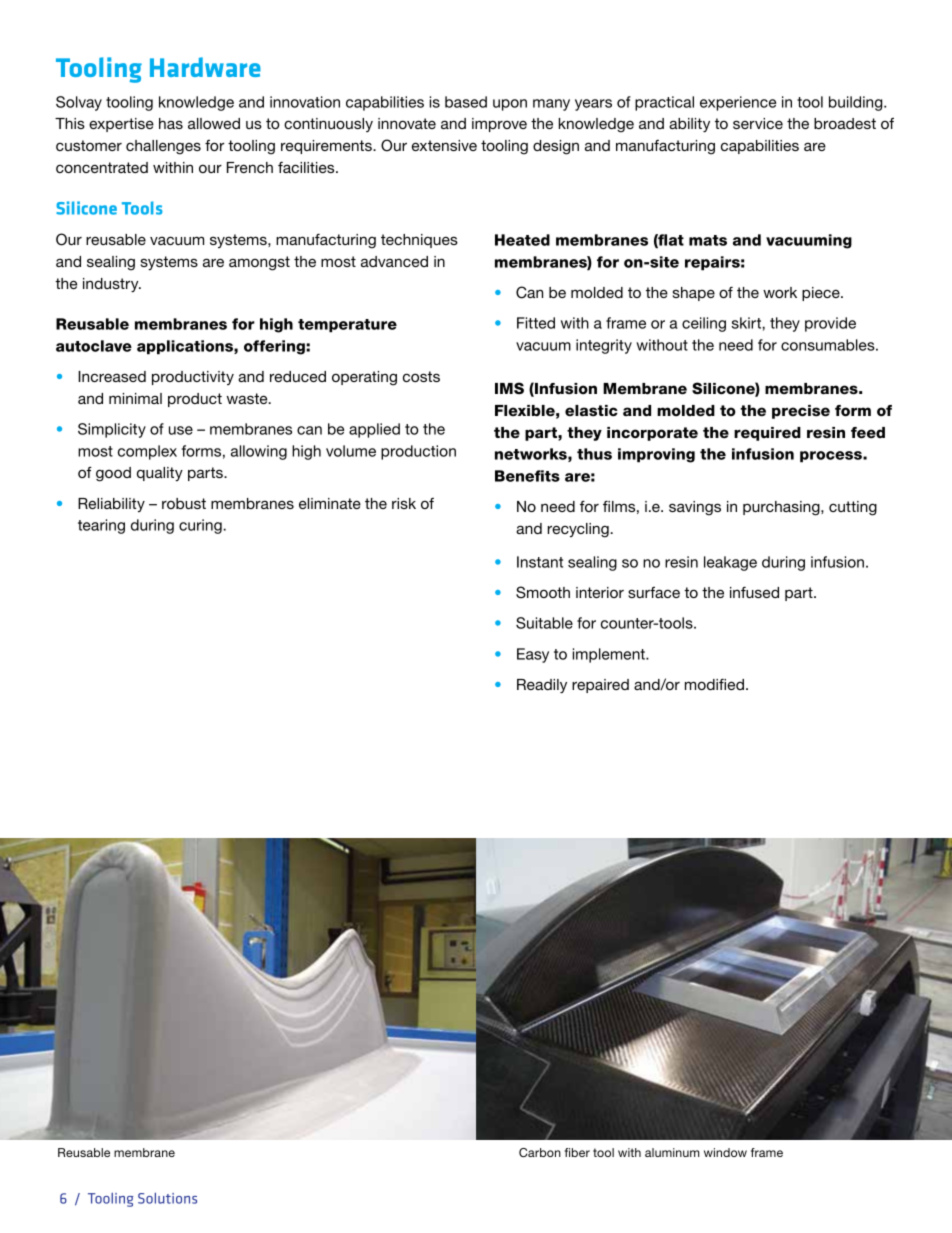  What do you see at coordinates (466, 102) in the screenshot?
I see `based` at bounding box center [466, 102].
